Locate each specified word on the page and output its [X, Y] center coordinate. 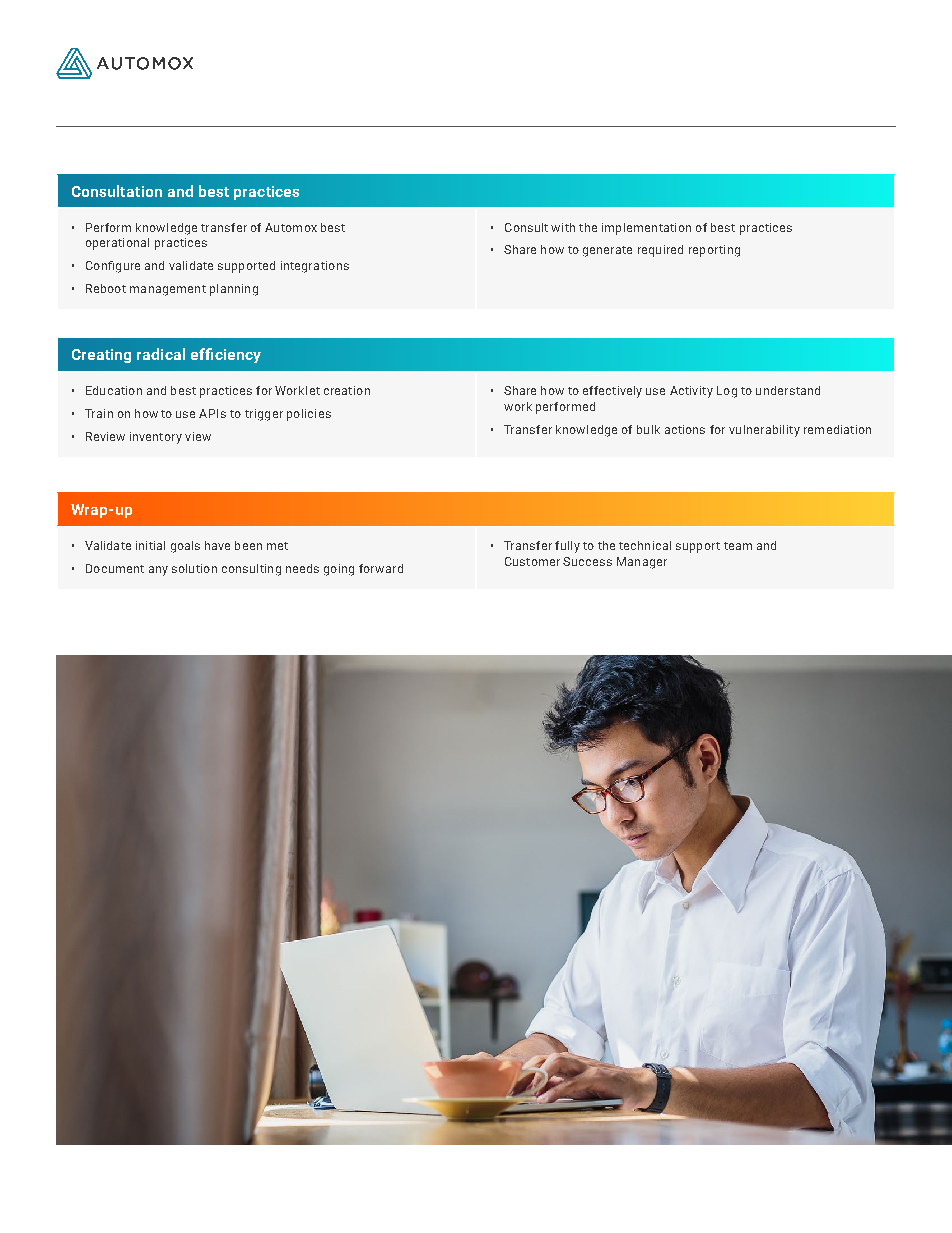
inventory [156, 438]
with [563, 227]
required [660, 251]
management [168, 290]
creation [347, 390]
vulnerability [764, 431]
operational [117, 244]
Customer [532, 561]
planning [234, 290]
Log [727, 392]
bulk [648, 429]
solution [194, 568]
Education [114, 390]
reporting [714, 251]
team [738, 546]
